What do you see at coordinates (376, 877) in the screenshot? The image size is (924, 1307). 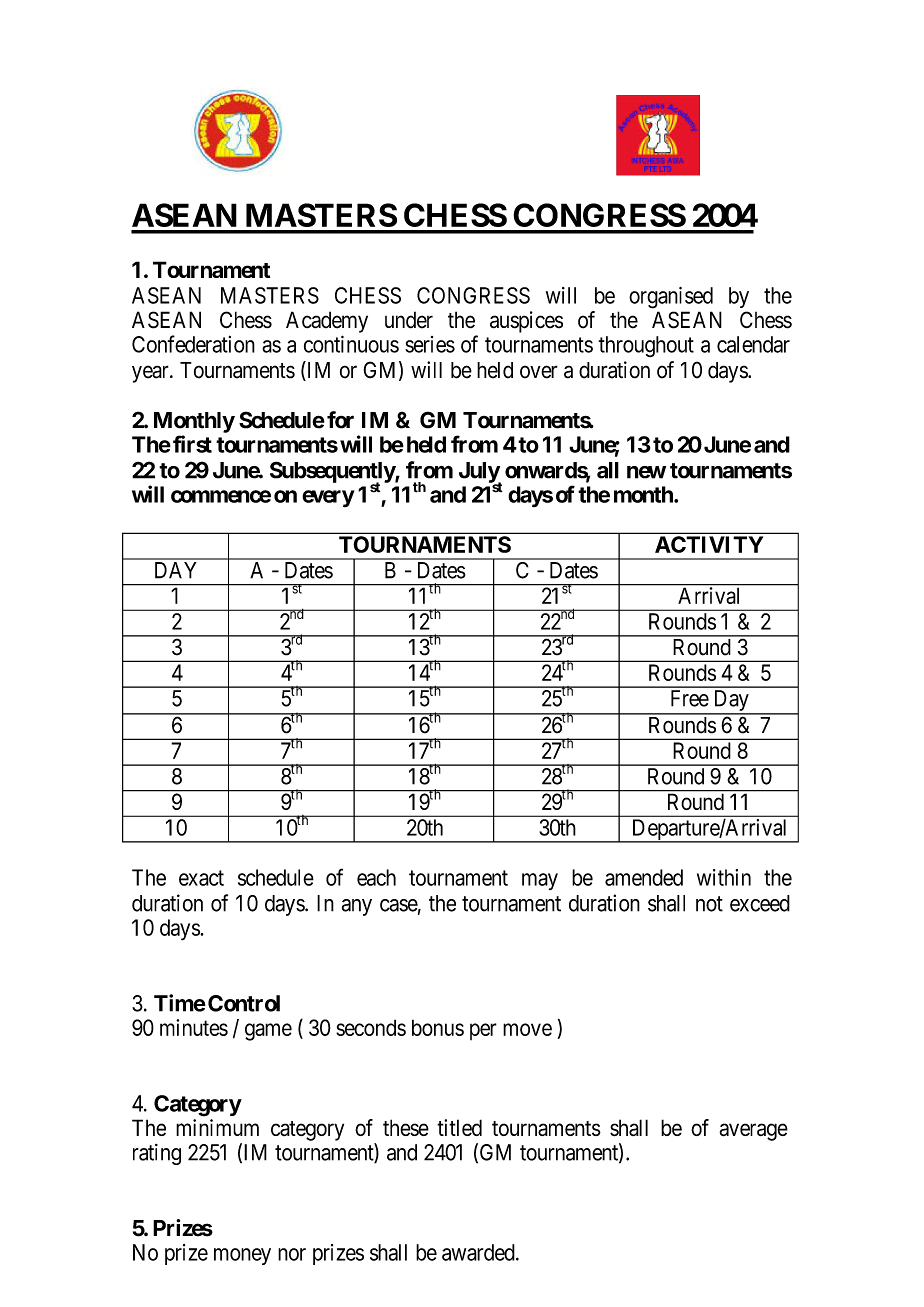 I see `each` at bounding box center [376, 877].
